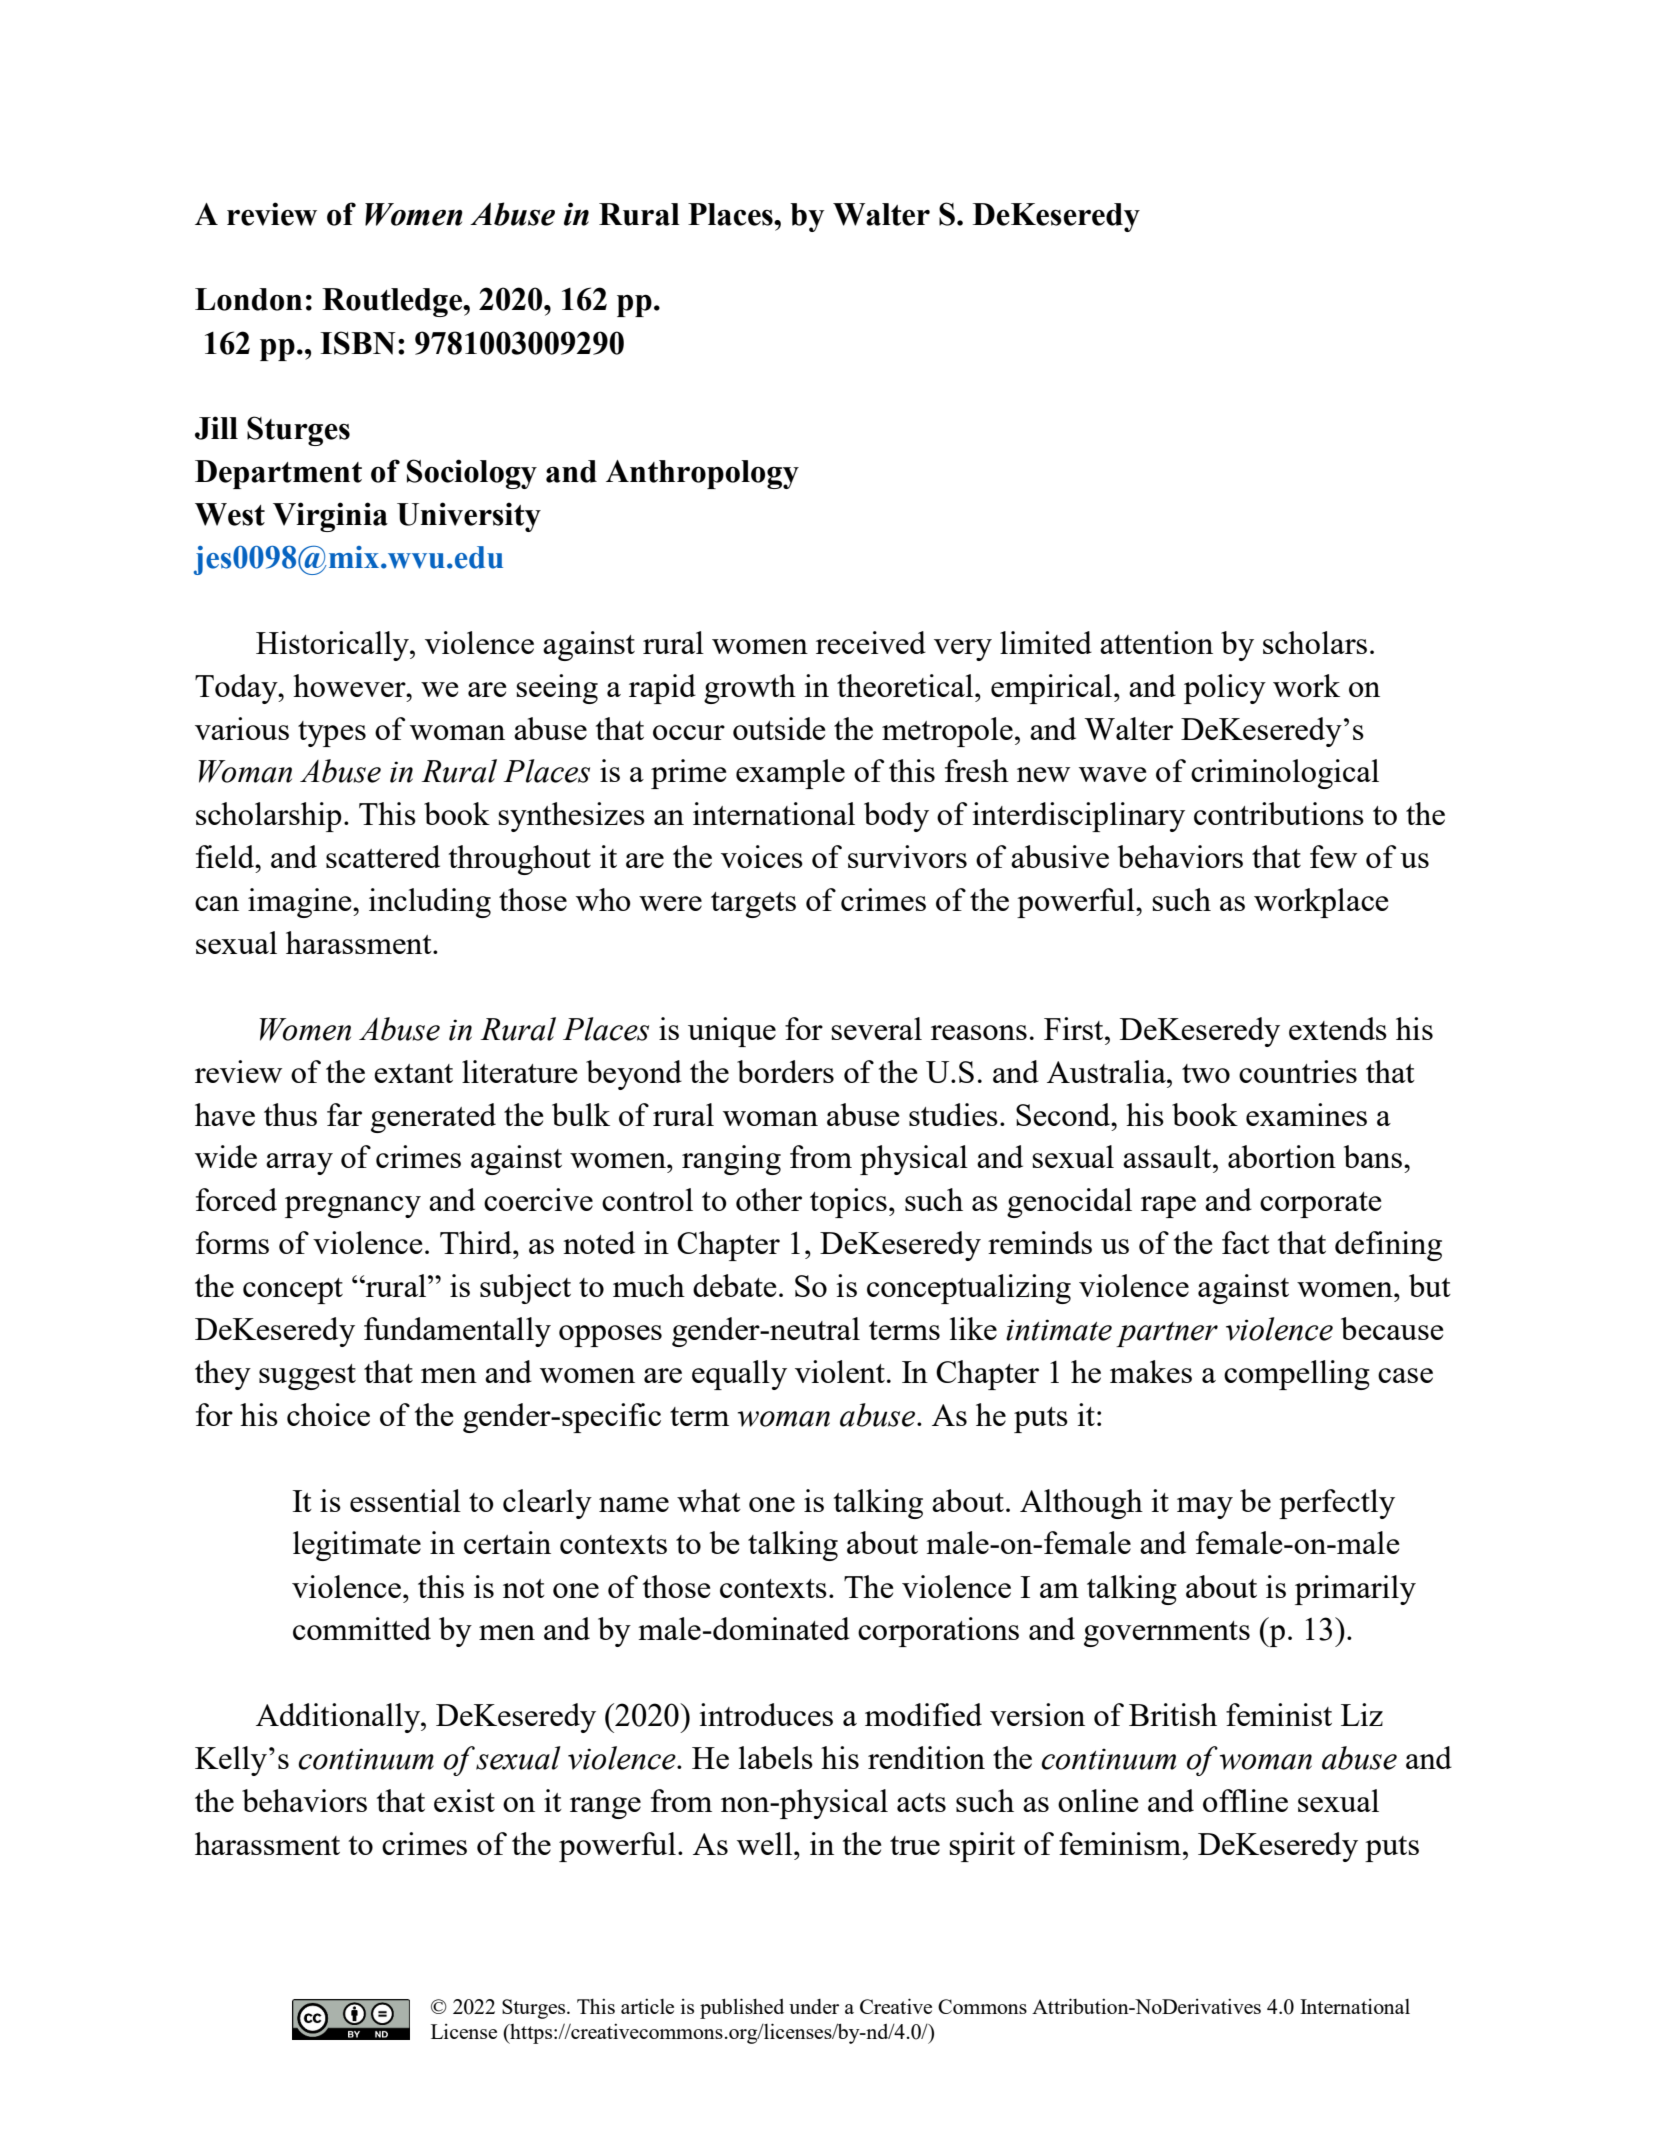 The image size is (1655, 2141). I want to click on scattered, so click(383, 856).
